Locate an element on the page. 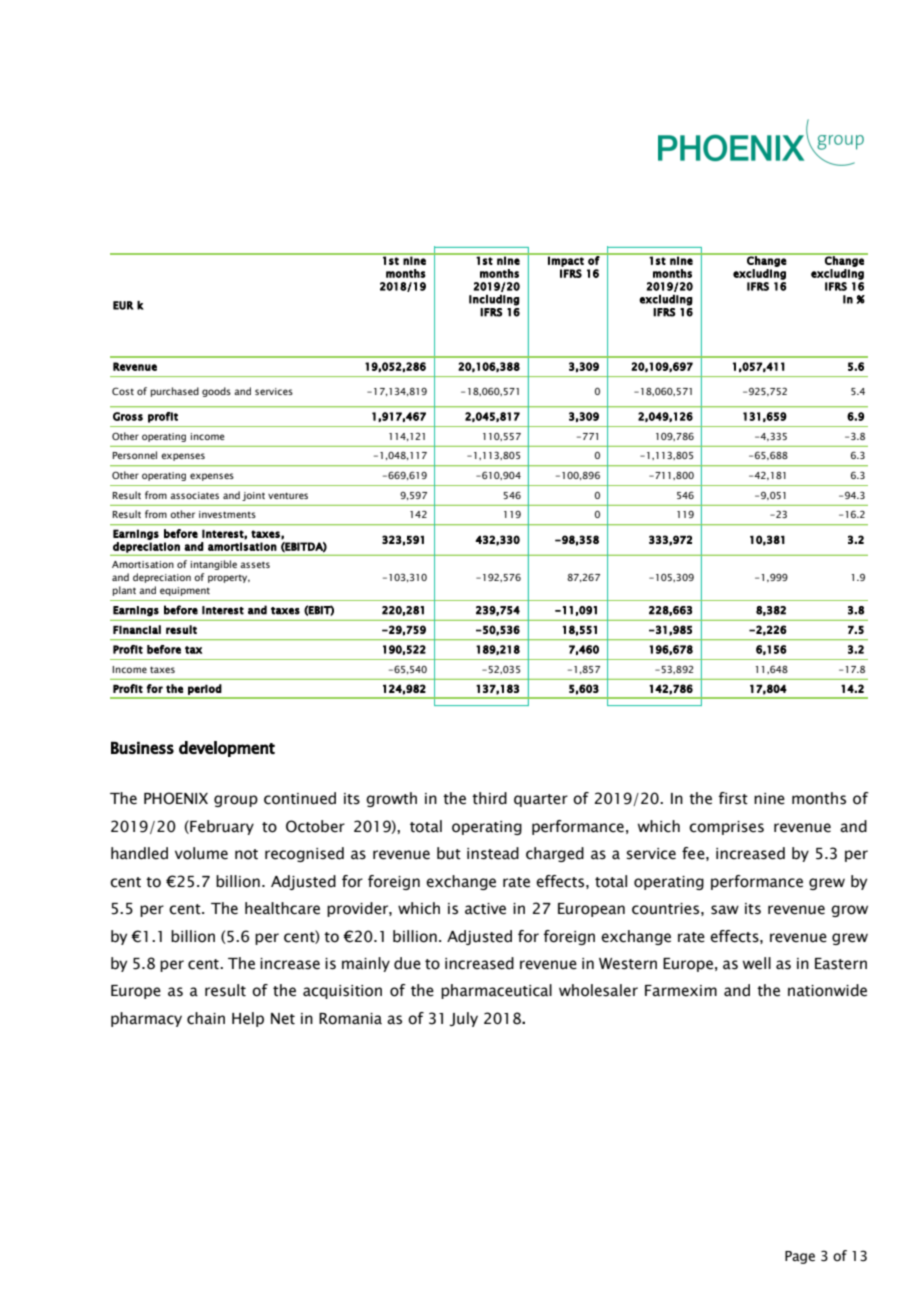  comprises is located at coordinates (726, 828).
